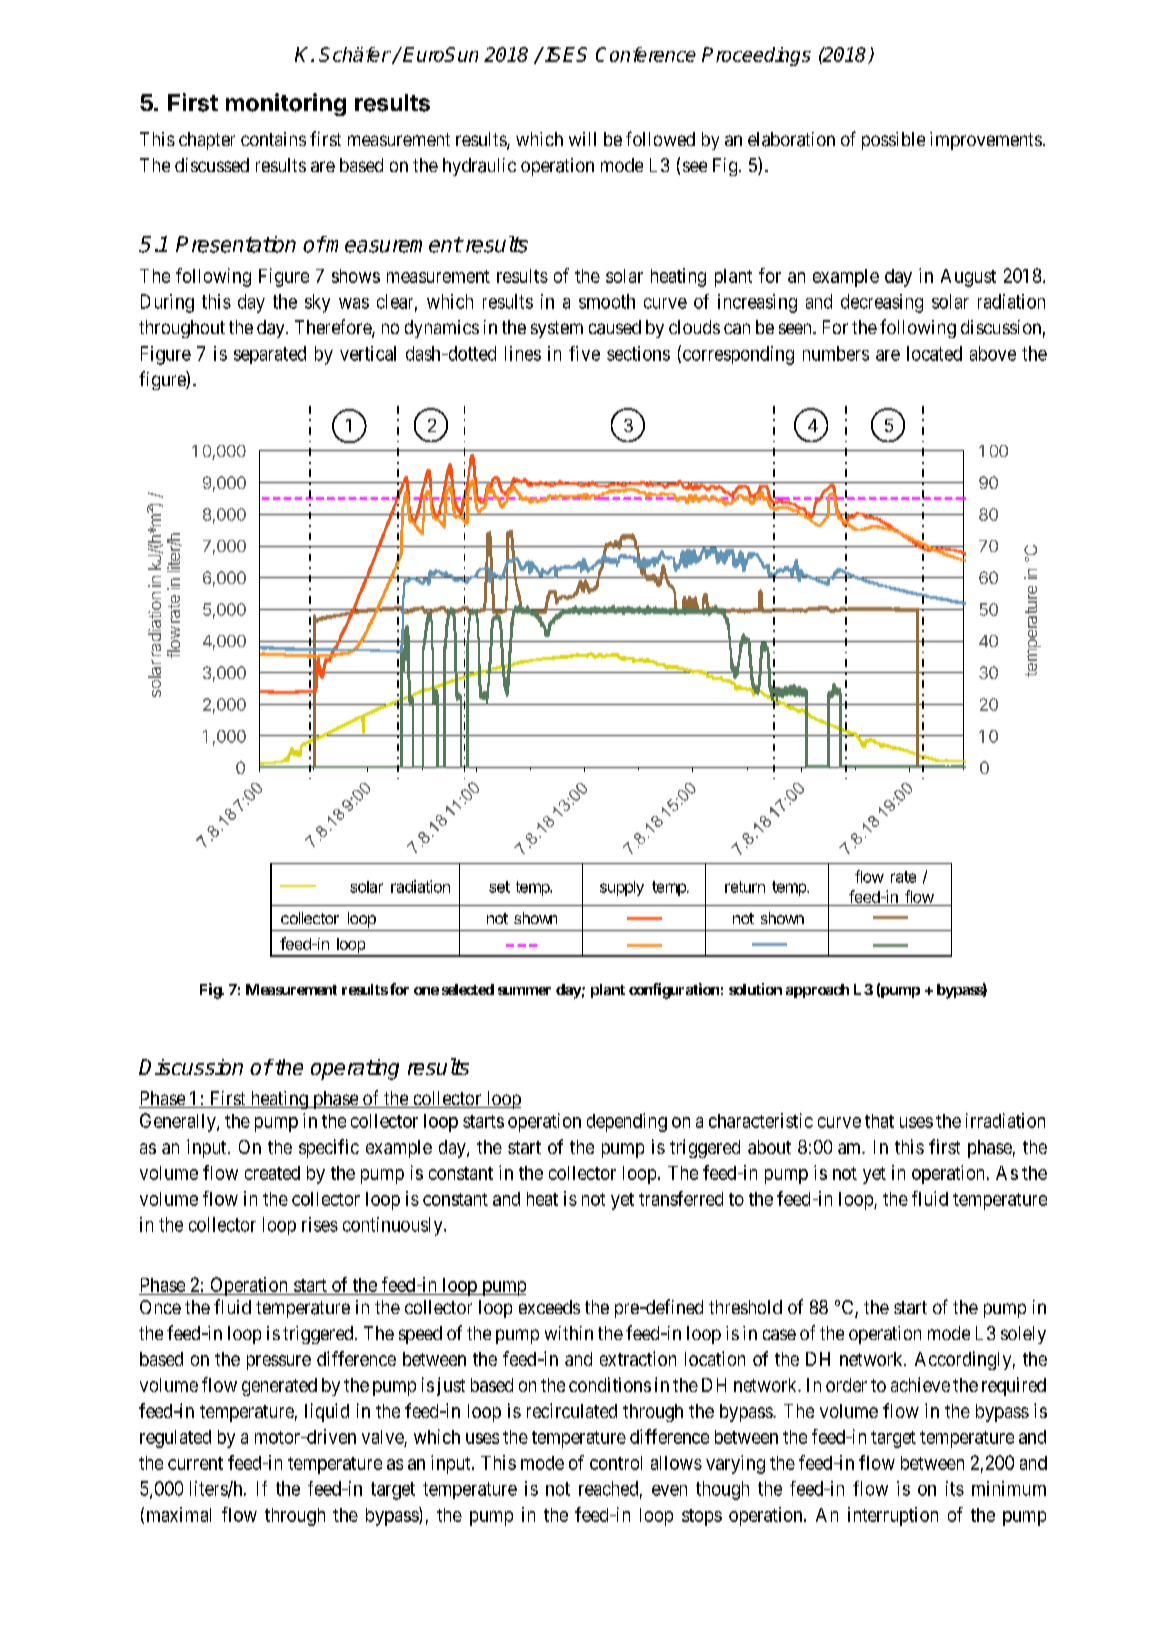 The width and height of the screenshot is (1167, 1651). Describe the element at coordinates (195, 1463) in the screenshot. I see `current` at that location.
